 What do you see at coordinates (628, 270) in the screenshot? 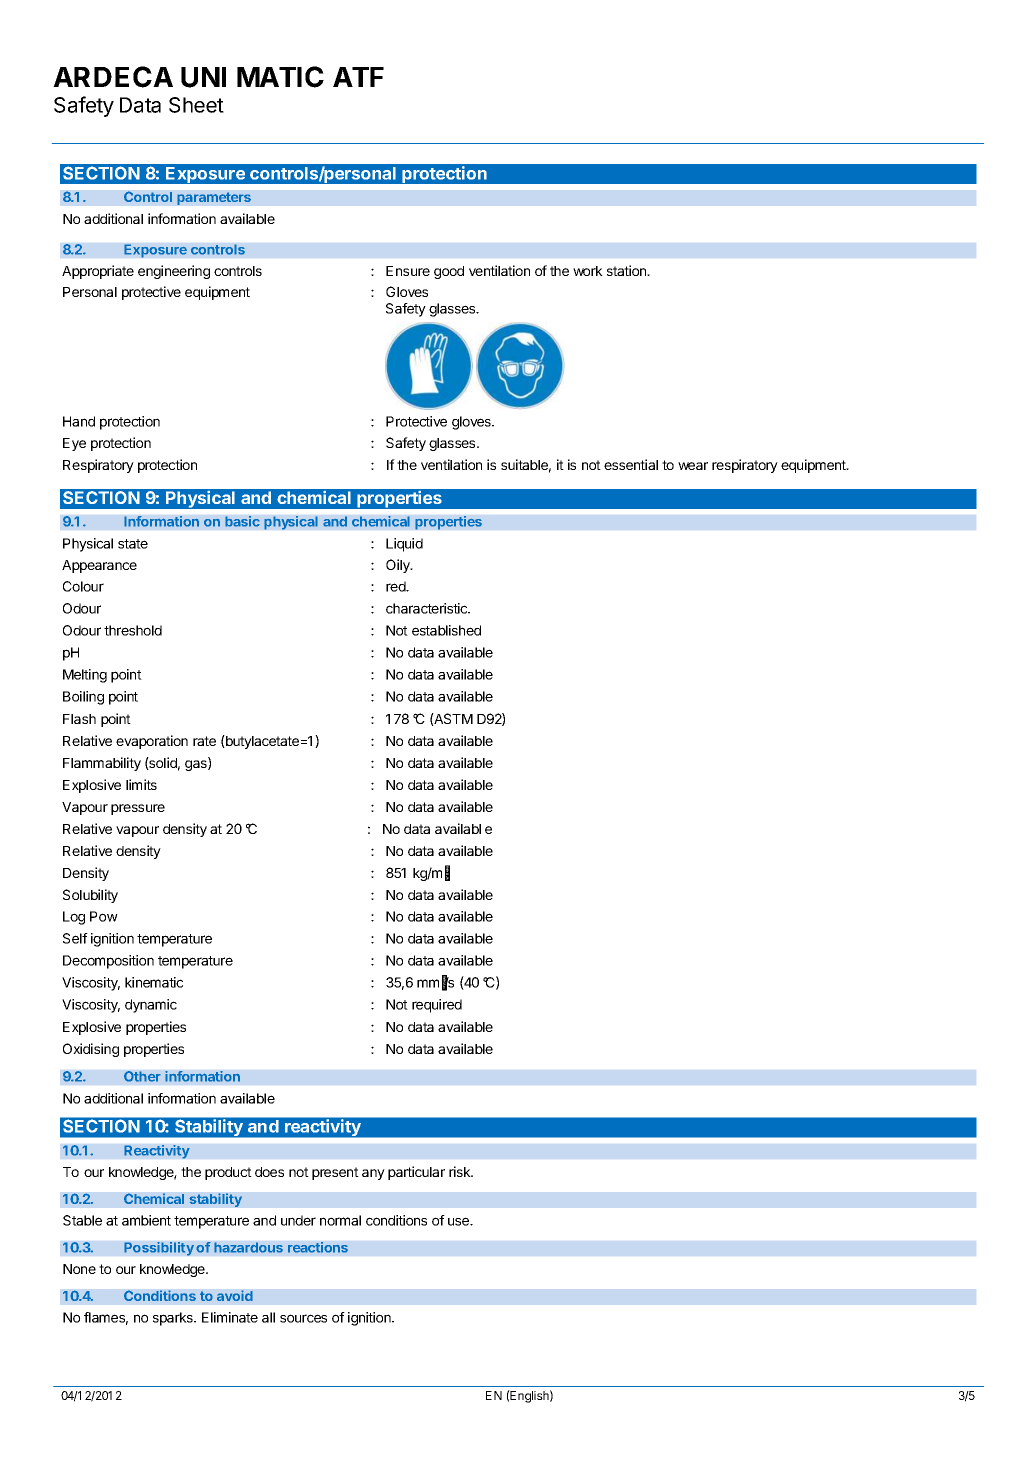
I see `station` at bounding box center [628, 270].
